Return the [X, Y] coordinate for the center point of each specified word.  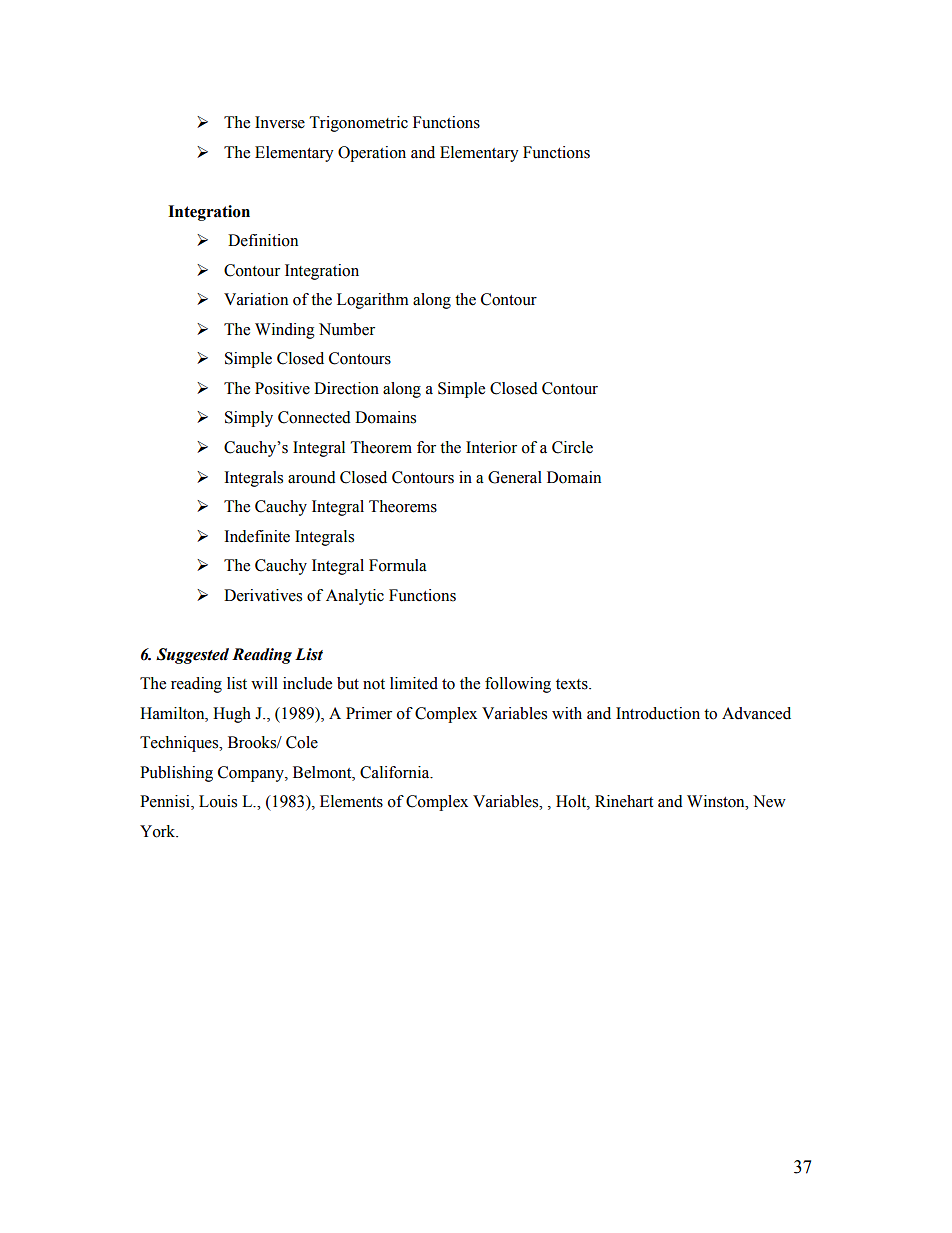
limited [414, 683]
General [515, 477]
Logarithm [373, 301]
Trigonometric [359, 124]
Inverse [280, 122]
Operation [372, 154]
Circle [572, 447]
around [312, 477]
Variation [256, 299]
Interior [491, 447]
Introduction [658, 713]
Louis [218, 801]
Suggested [192, 656]
